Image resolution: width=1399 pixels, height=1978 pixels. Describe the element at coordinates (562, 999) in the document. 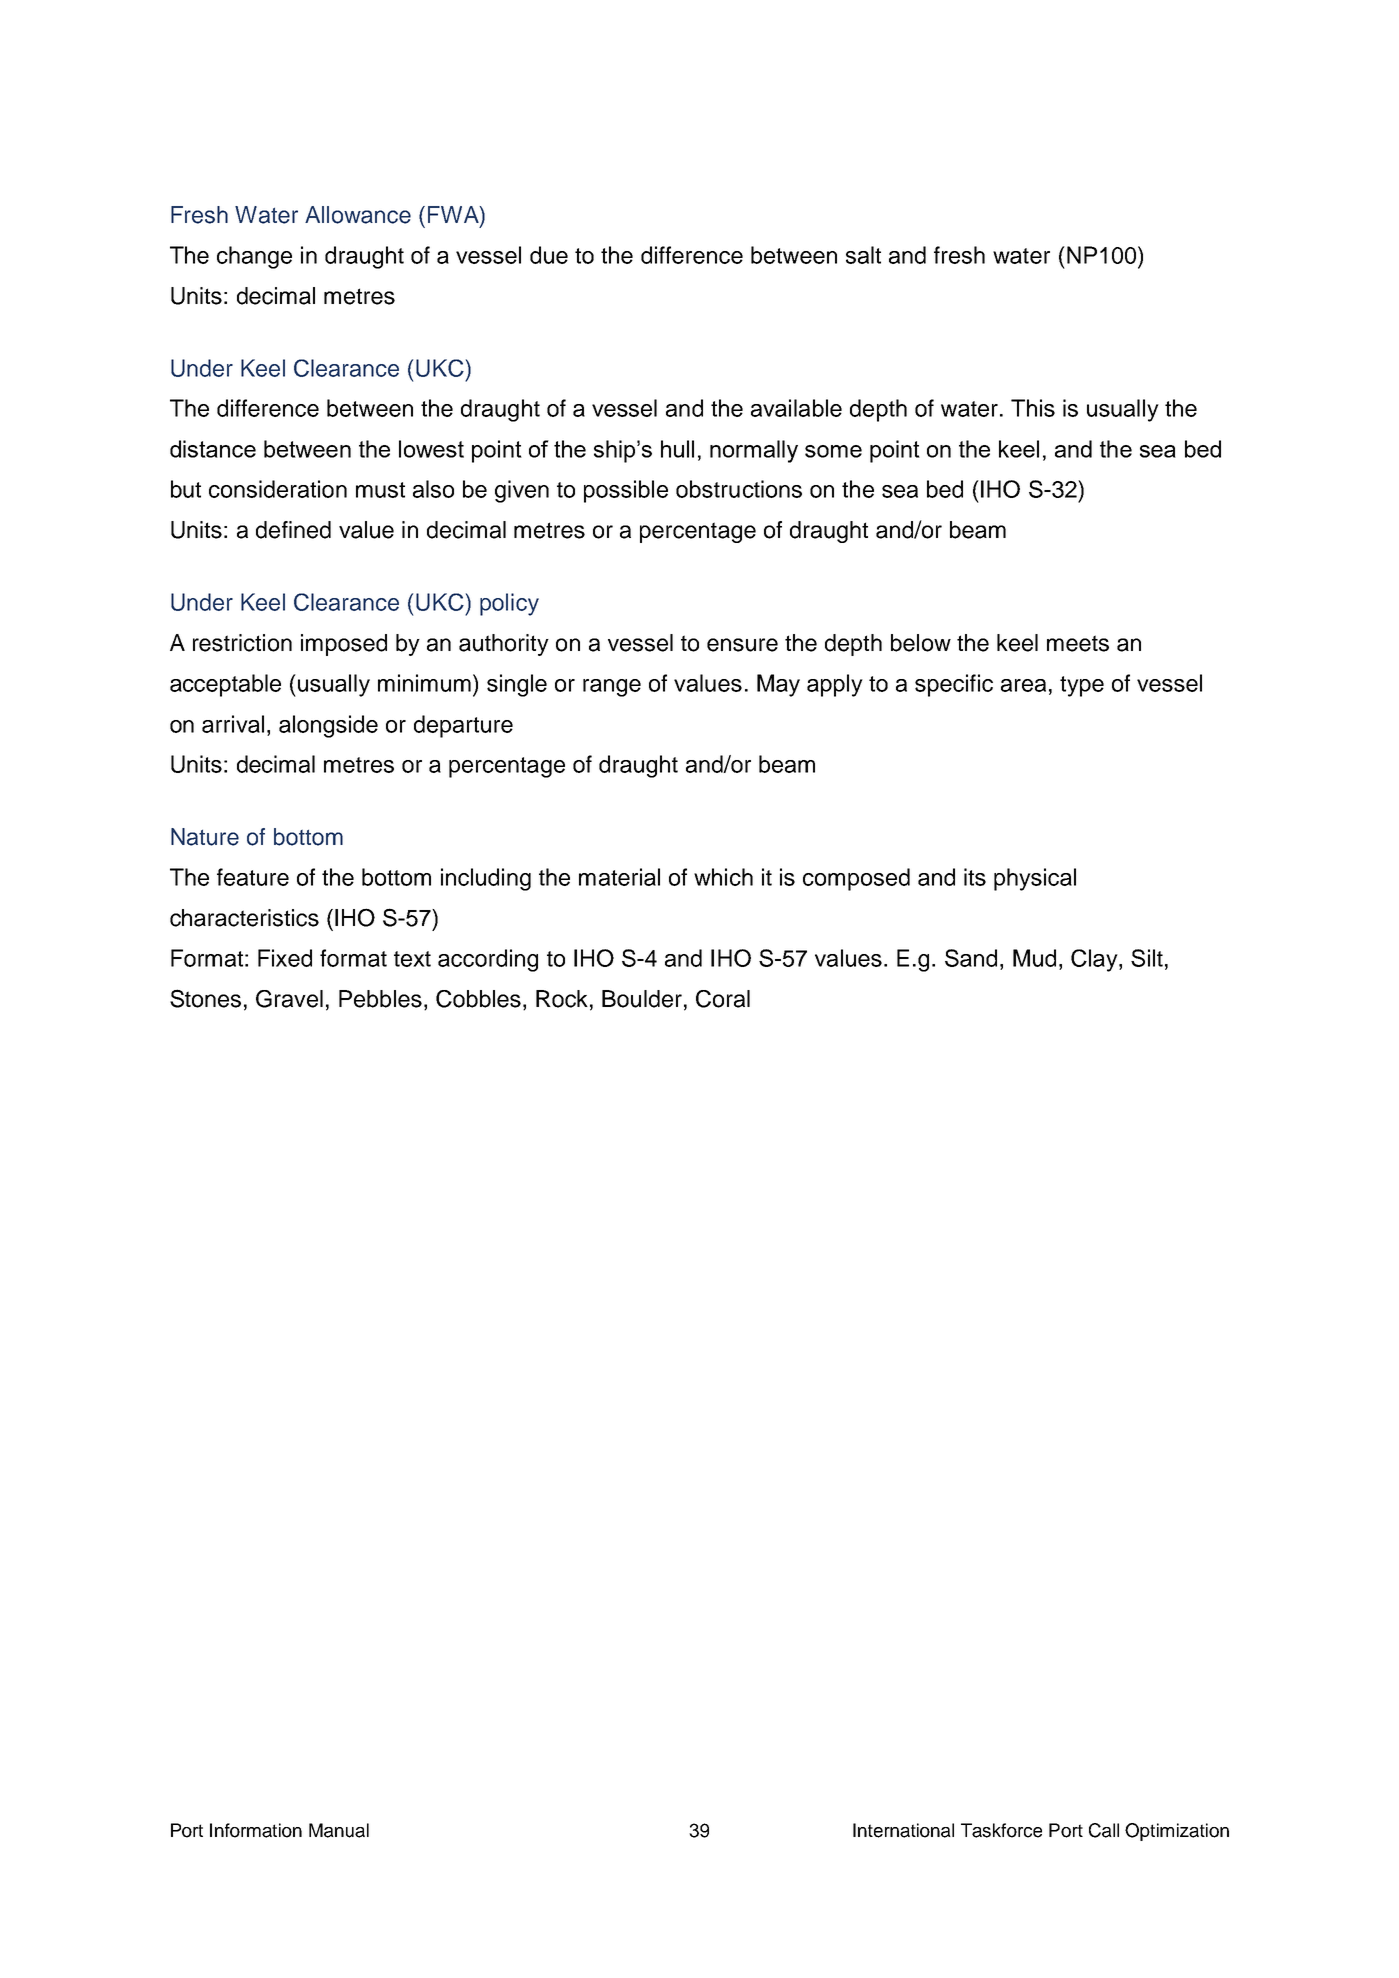

I see `Rock` at that location.
